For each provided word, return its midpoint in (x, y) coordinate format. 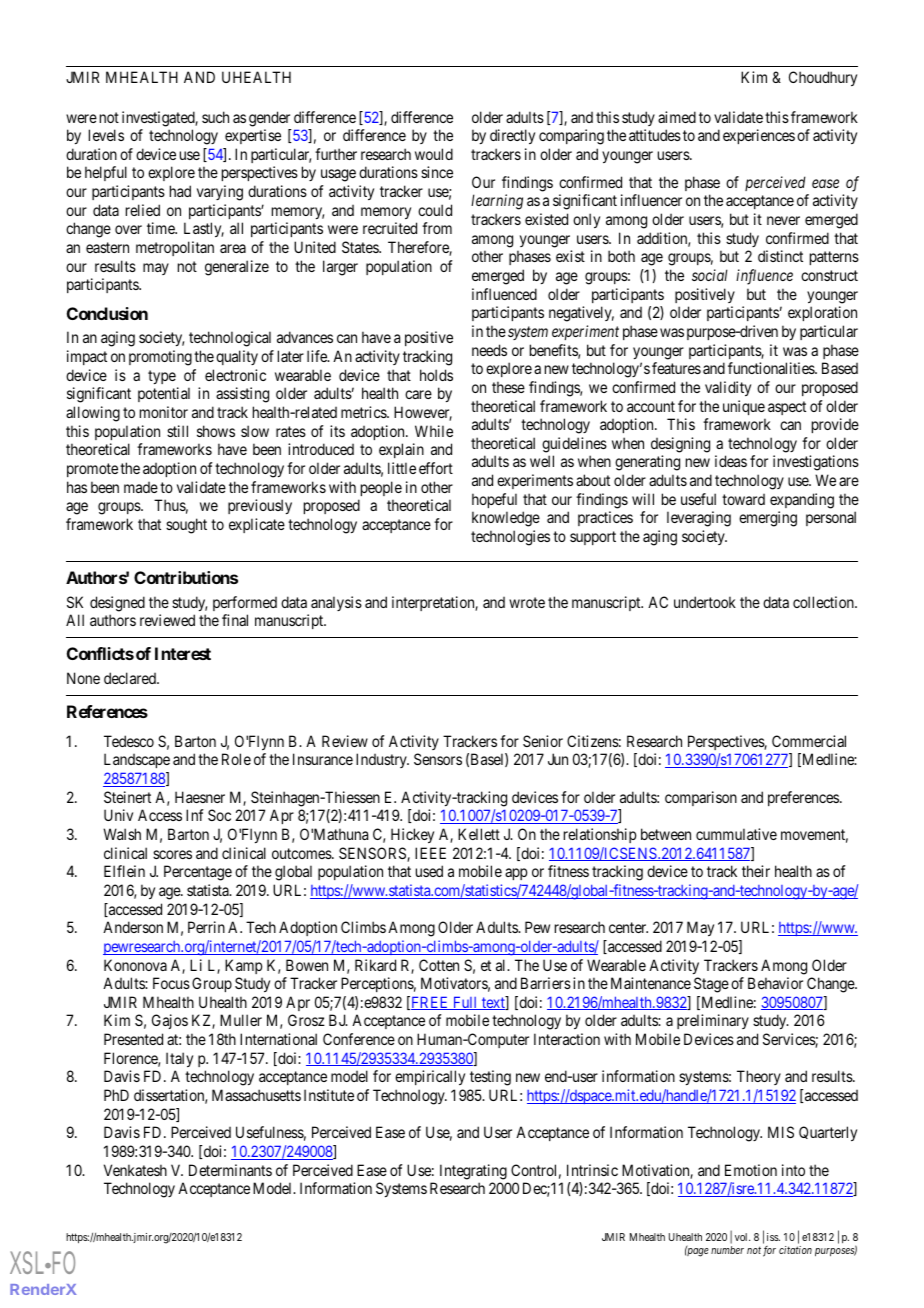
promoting (160, 358)
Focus (171, 983)
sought (186, 526)
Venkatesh (135, 1170)
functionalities (772, 368)
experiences (759, 136)
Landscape (137, 760)
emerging (768, 519)
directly (512, 136)
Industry (382, 760)
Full (465, 1003)
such (215, 117)
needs (489, 350)
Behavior (775, 983)
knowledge (506, 519)
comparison (701, 798)
